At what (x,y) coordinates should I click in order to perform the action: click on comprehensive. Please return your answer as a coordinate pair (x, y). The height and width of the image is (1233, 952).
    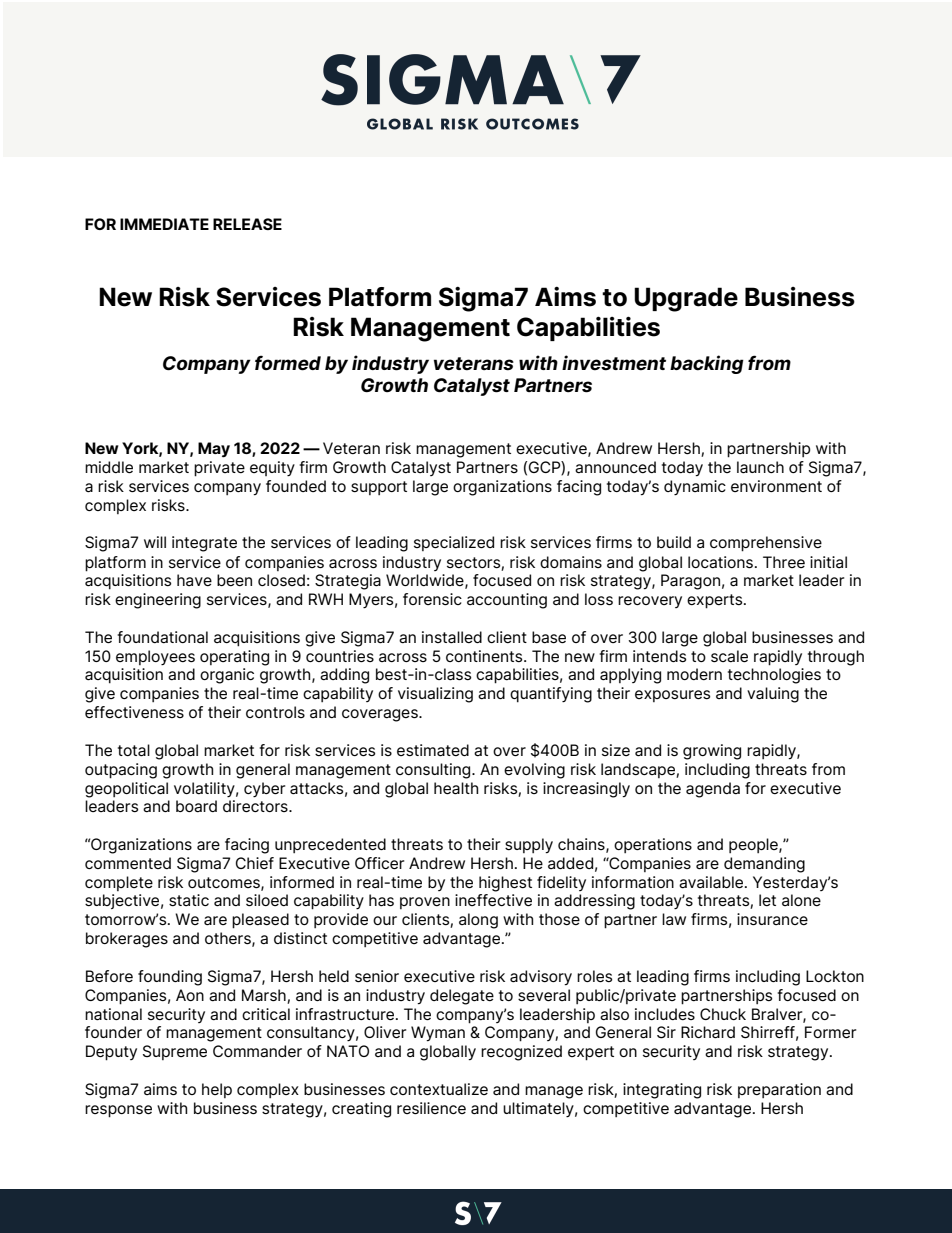
    Looking at the image, I should click on (766, 544).
